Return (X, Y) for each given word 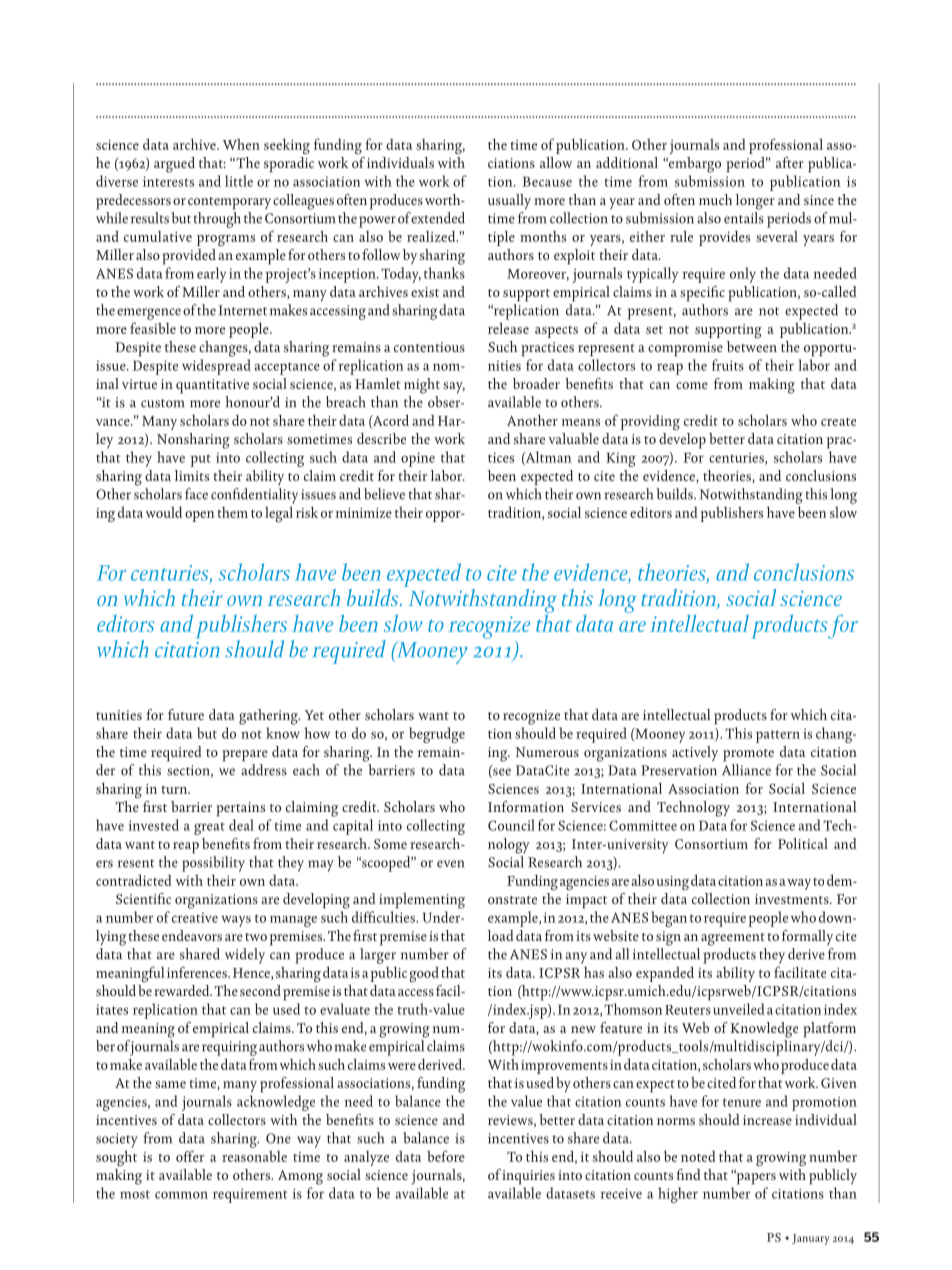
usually (509, 202)
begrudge (437, 735)
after (790, 162)
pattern (778, 736)
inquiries (528, 1177)
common (181, 1195)
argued (174, 165)
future (186, 714)
